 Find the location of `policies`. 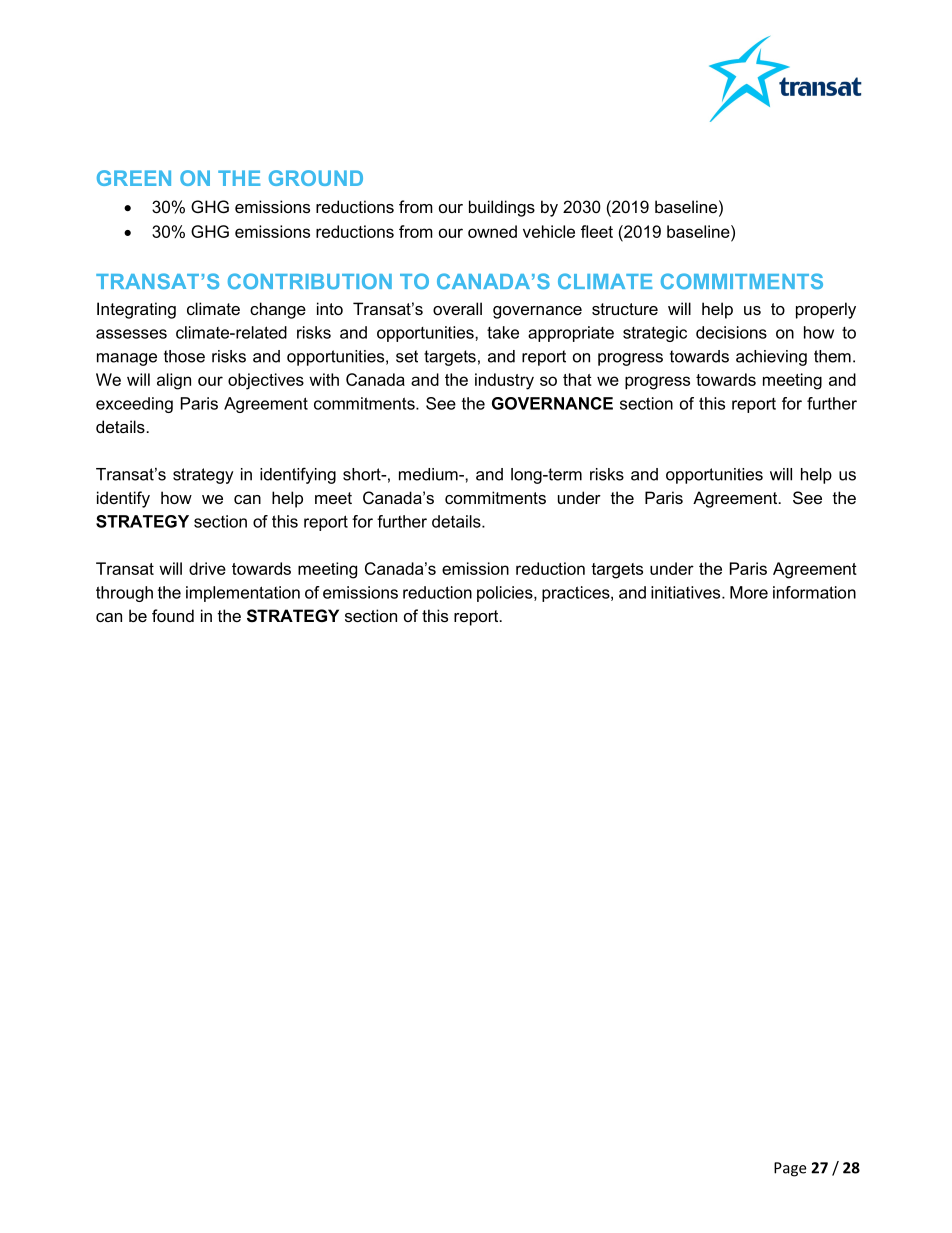

policies is located at coordinates (506, 594).
